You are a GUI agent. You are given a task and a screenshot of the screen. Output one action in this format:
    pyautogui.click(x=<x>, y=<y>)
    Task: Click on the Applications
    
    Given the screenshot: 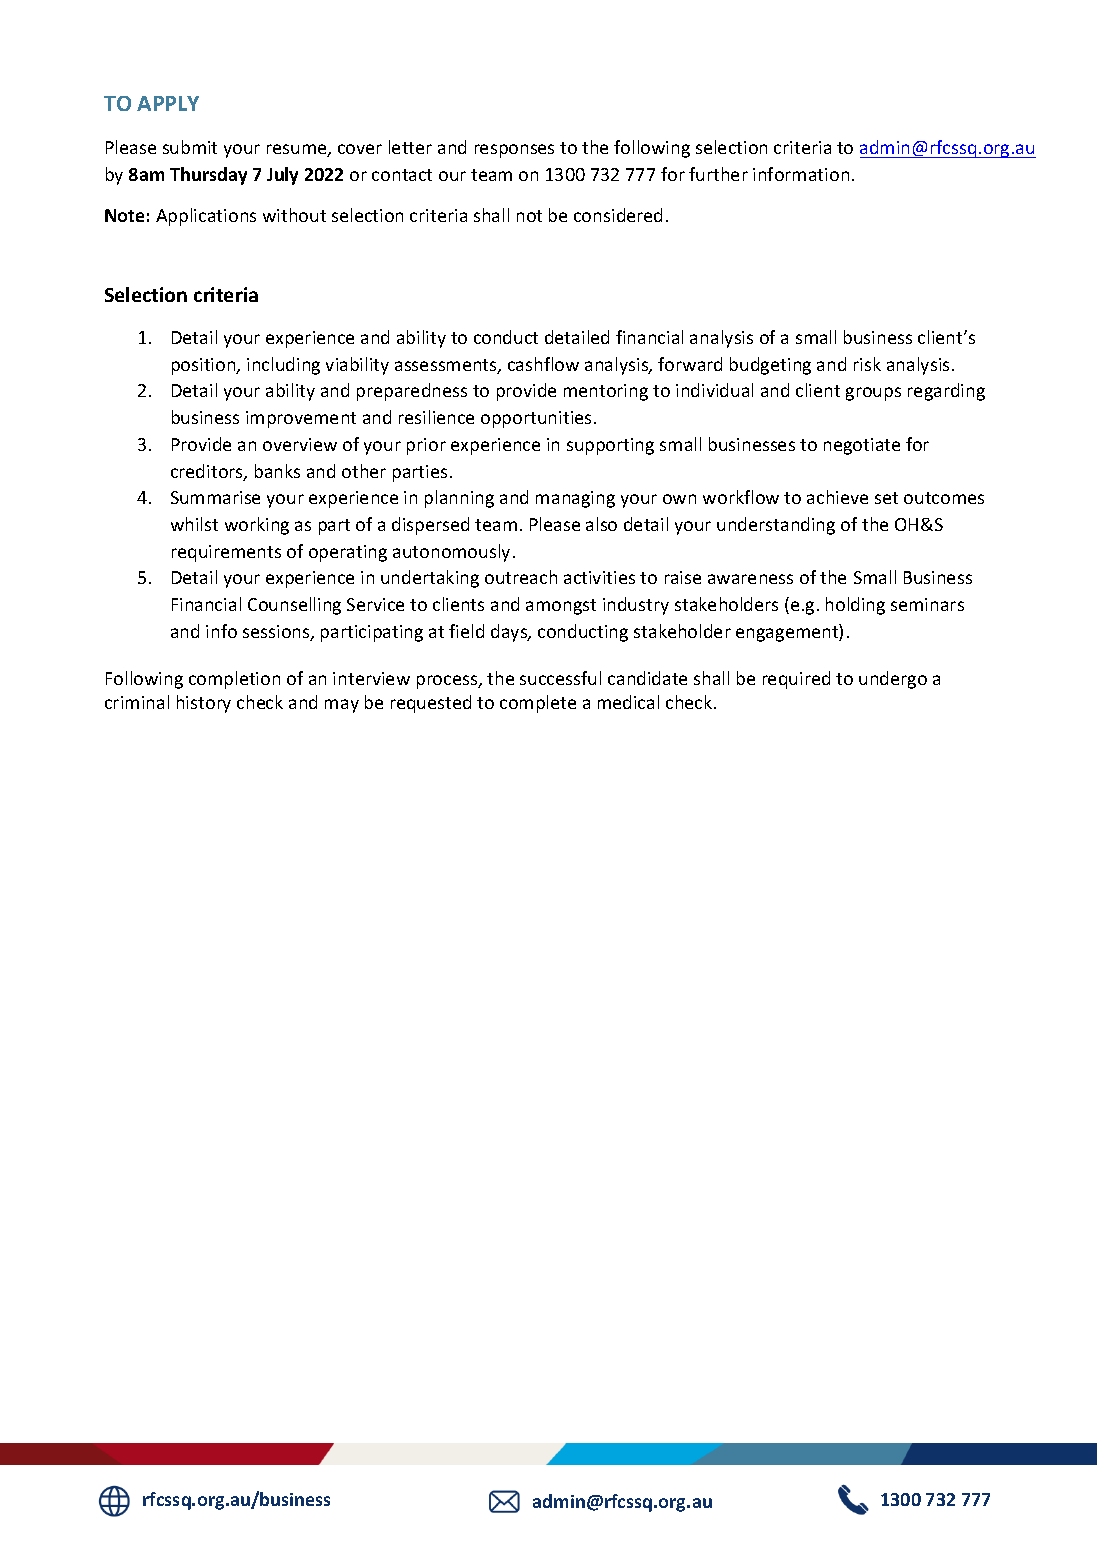 What is the action you would take?
    pyautogui.click(x=206, y=217)
